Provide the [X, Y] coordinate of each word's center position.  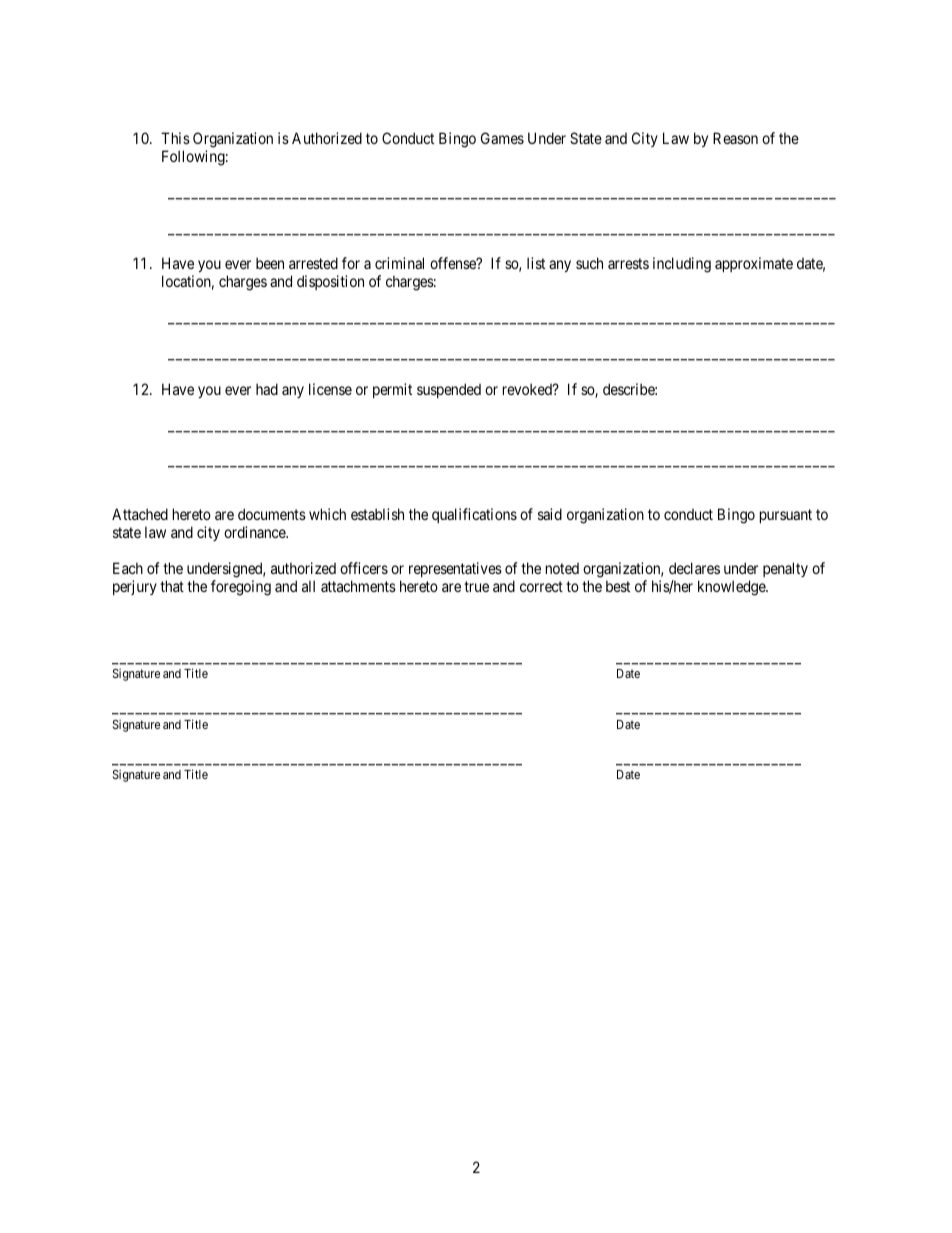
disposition [330, 282]
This [175, 138]
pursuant [786, 516]
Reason [735, 138]
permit [392, 390]
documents [272, 514]
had [267, 389]
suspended [449, 390]
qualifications [474, 515]
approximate [754, 264]
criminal [399, 263]
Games [502, 138]
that [172, 586]
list [536, 263]
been [270, 263]
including [682, 265]
